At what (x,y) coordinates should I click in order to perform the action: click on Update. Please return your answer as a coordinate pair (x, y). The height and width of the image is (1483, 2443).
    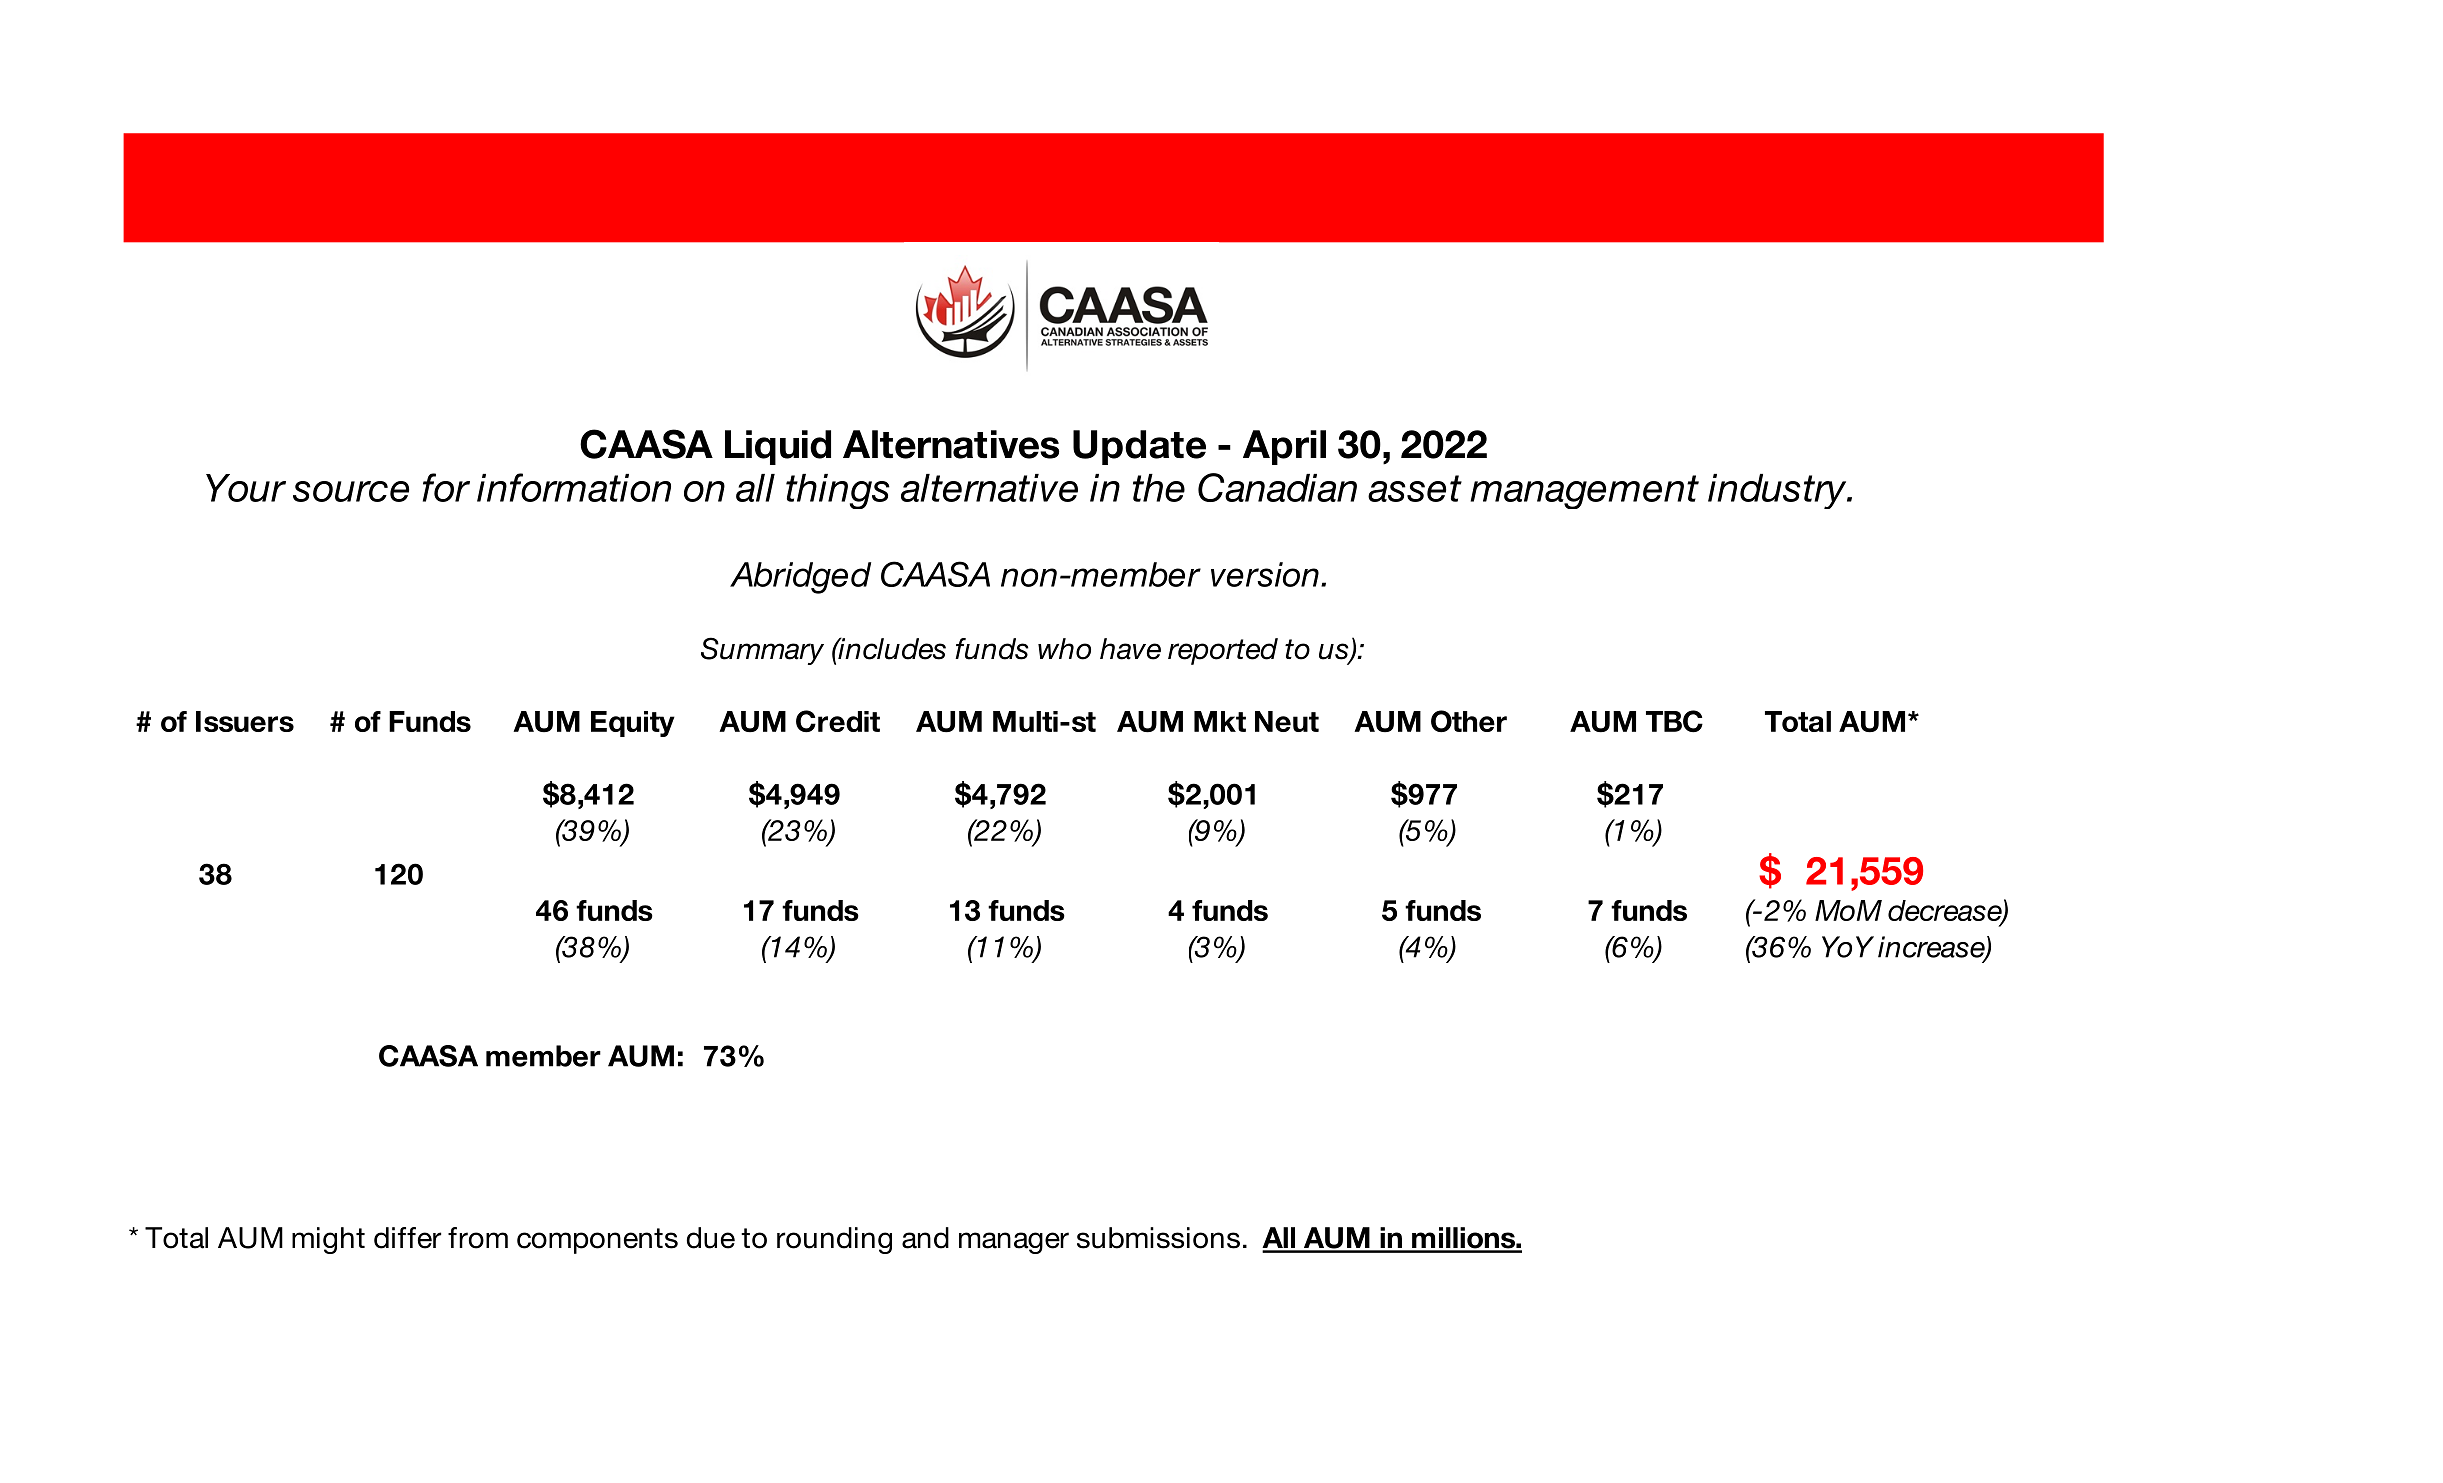
    Looking at the image, I should click on (1139, 447).
